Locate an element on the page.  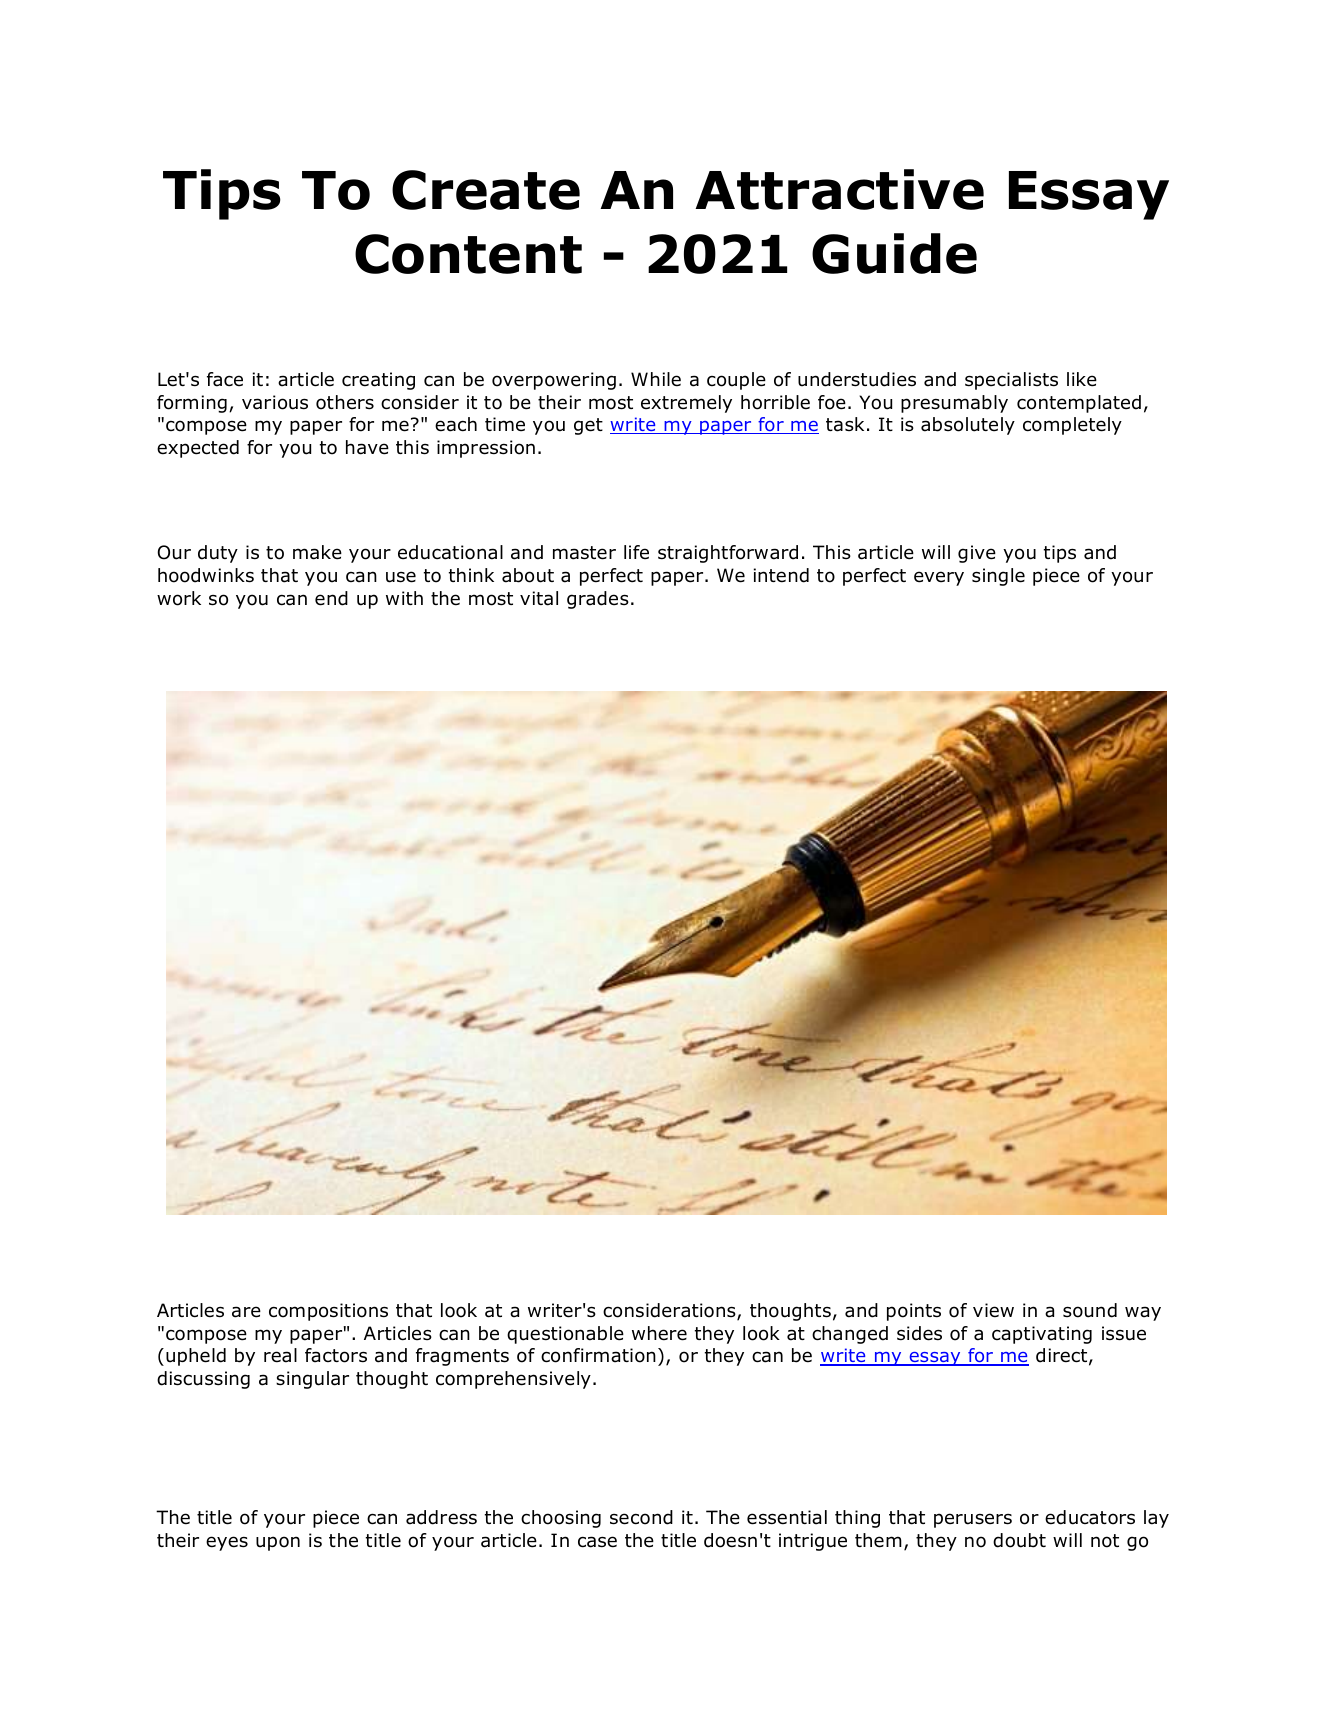
educators is located at coordinates (1090, 1517).
